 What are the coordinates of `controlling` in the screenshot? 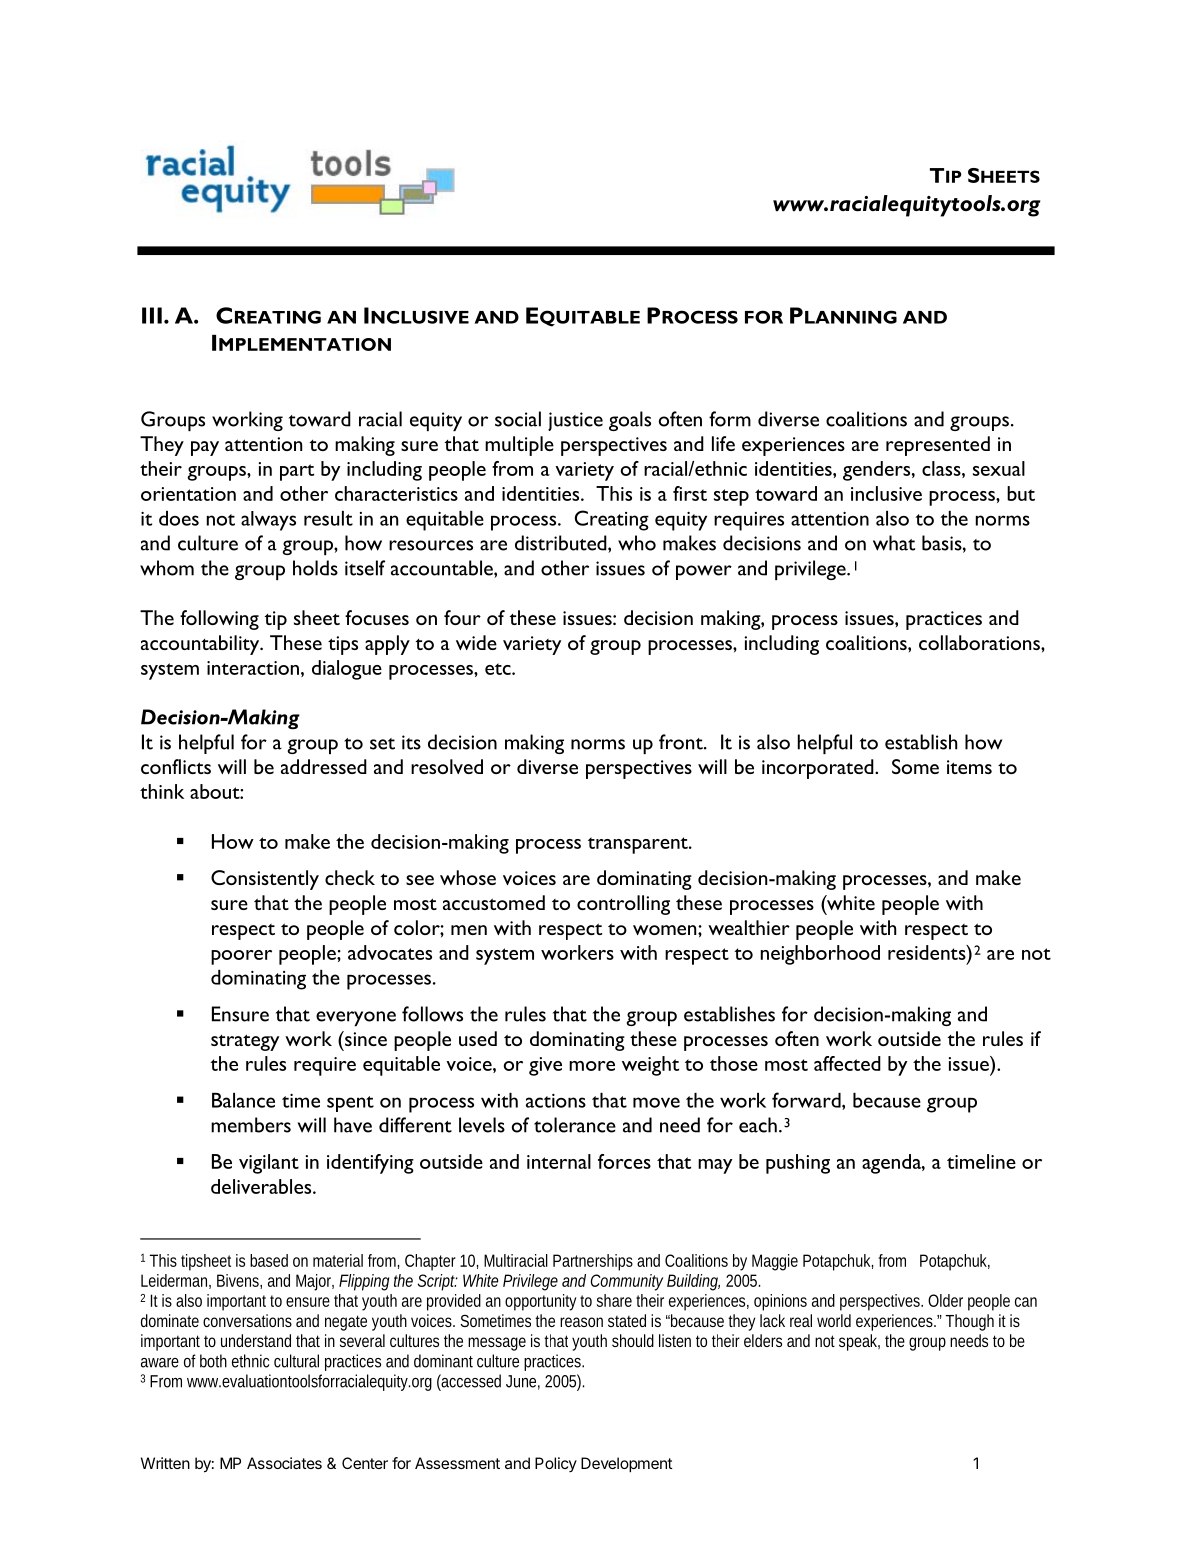 It's located at (623, 905).
